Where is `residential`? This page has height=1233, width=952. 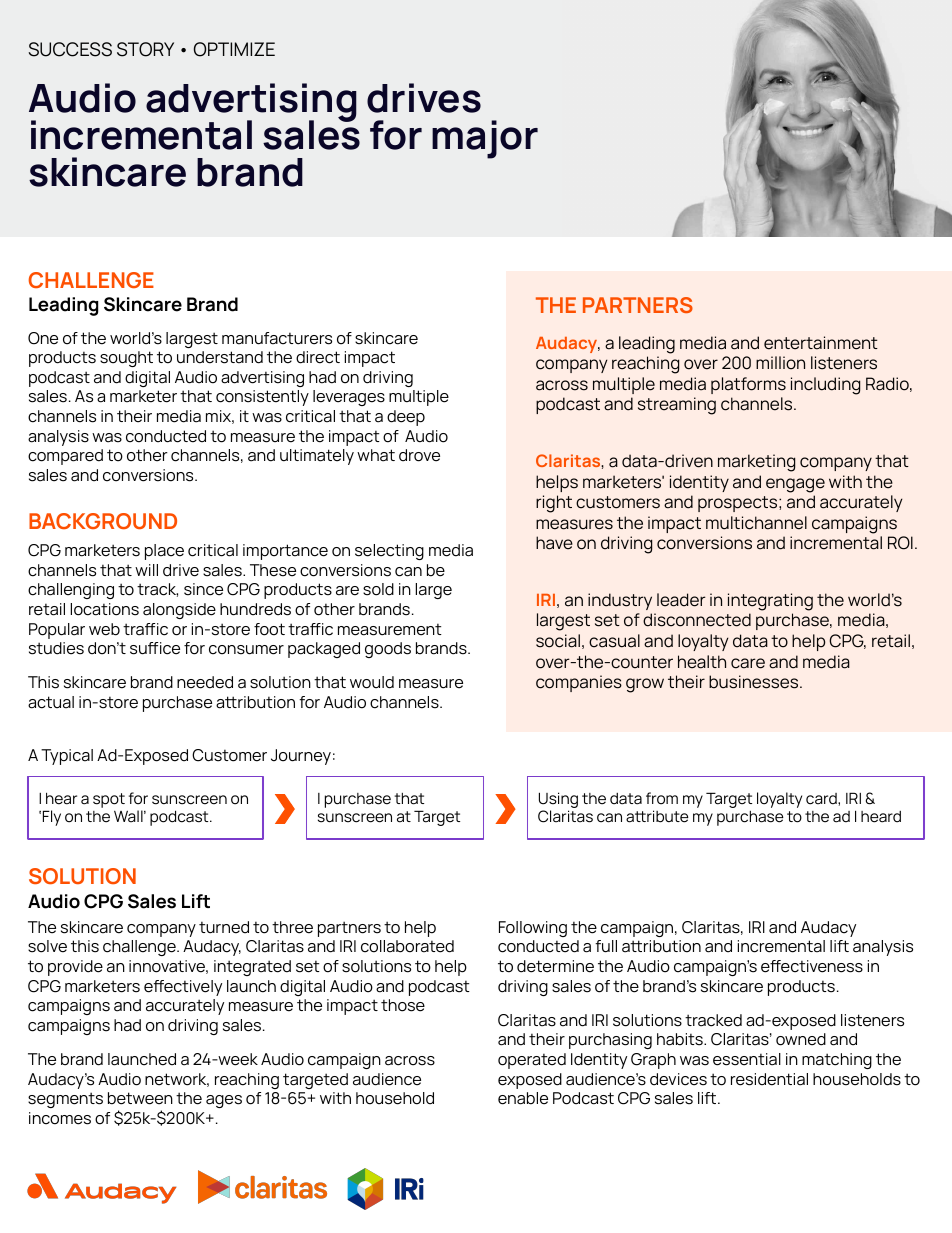
residential is located at coordinates (769, 1079).
